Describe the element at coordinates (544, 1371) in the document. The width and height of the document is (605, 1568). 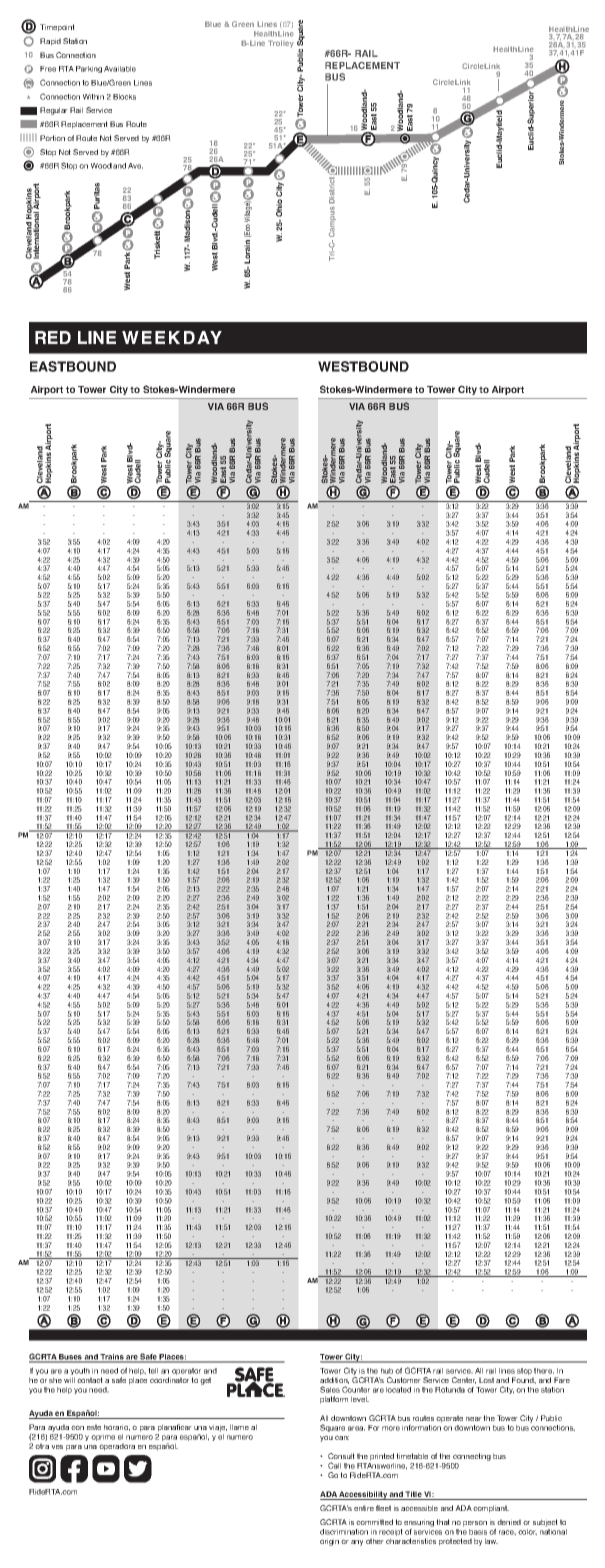
I see `there` at that location.
